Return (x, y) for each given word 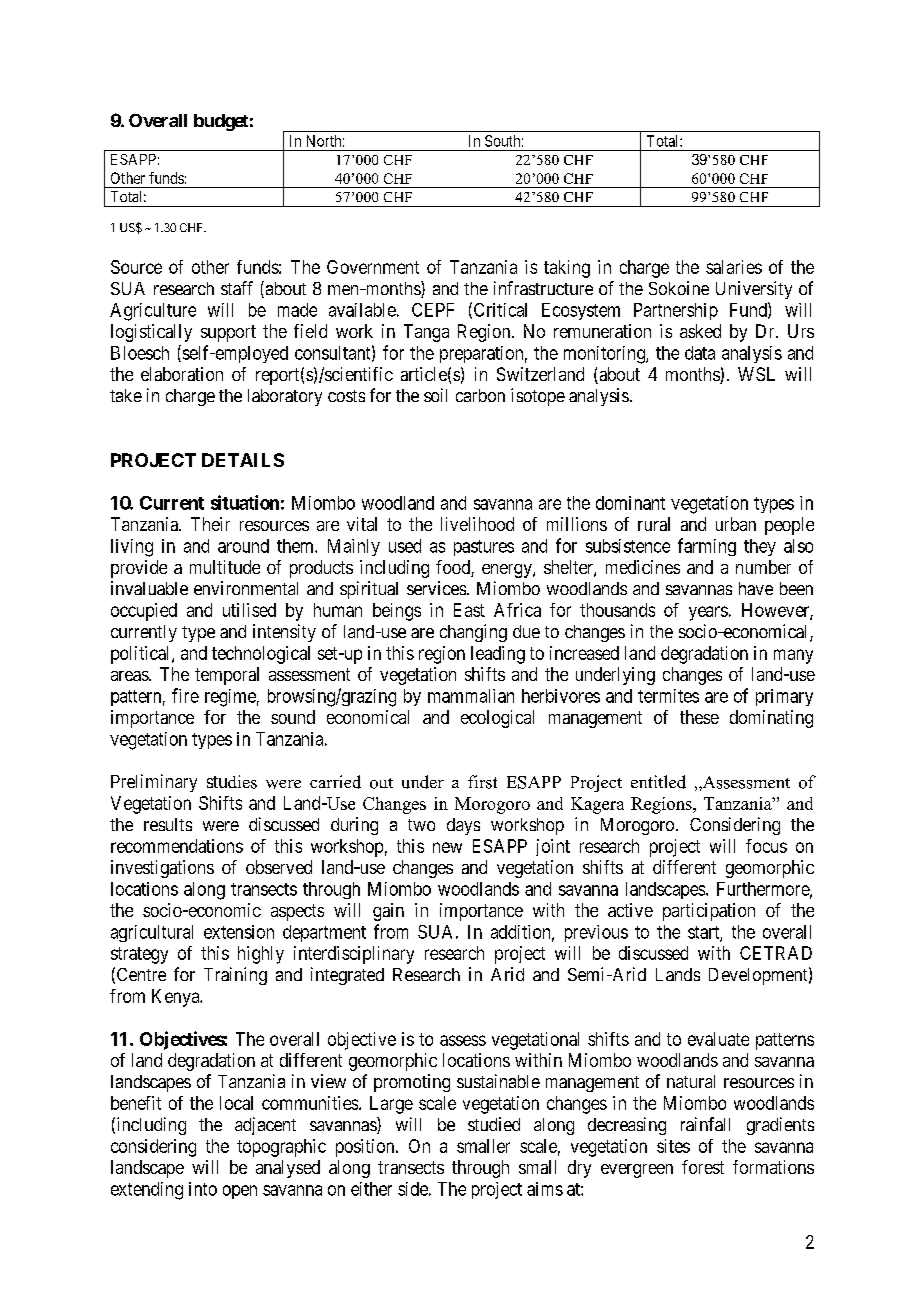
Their (210, 524)
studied (494, 1124)
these (699, 717)
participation (709, 912)
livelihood (477, 524)
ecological (497, 719)
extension (239, 932)
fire (185, 695)
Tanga (426, 333)
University (754, 290)
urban (736, 524)
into (203, 1189)
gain (388, 912)
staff (237, 288)
